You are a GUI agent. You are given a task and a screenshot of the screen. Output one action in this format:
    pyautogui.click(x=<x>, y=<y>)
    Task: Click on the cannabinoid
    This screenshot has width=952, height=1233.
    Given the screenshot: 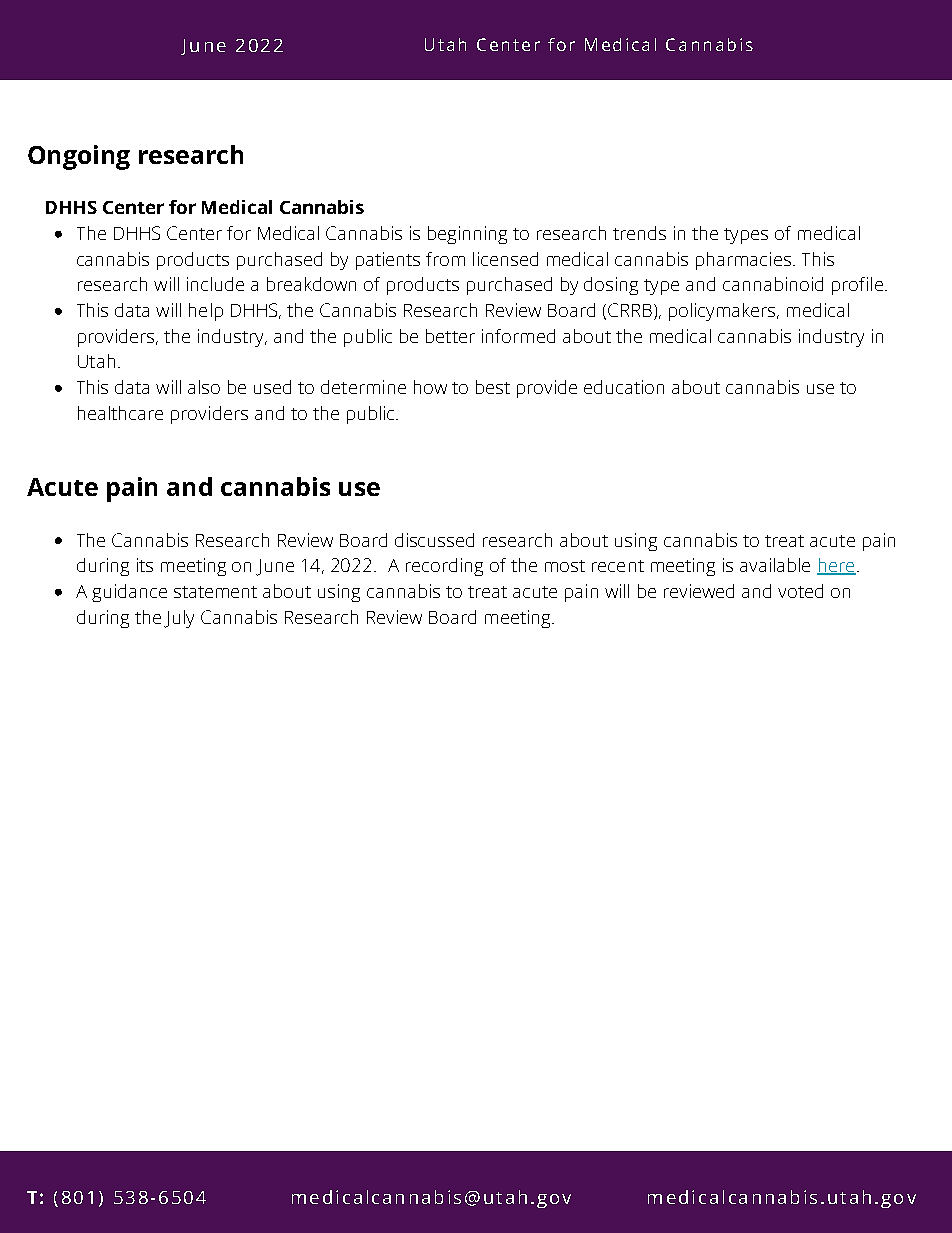 What is the action you would take?
    pyautogui.click(x=773, y=284)
